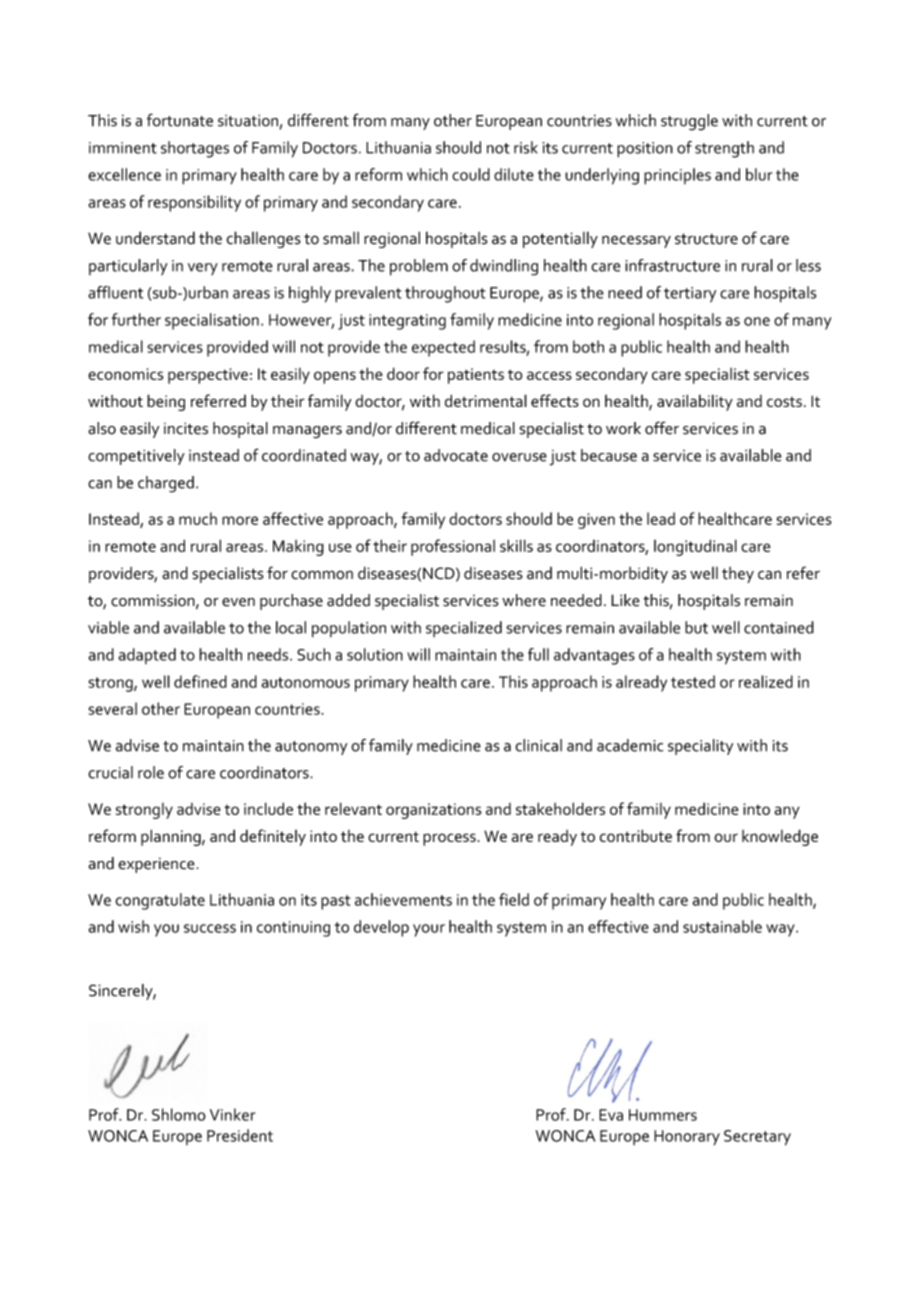 The image size is (924, 1309). I want to click on Hummers, so click(663, 1115).
